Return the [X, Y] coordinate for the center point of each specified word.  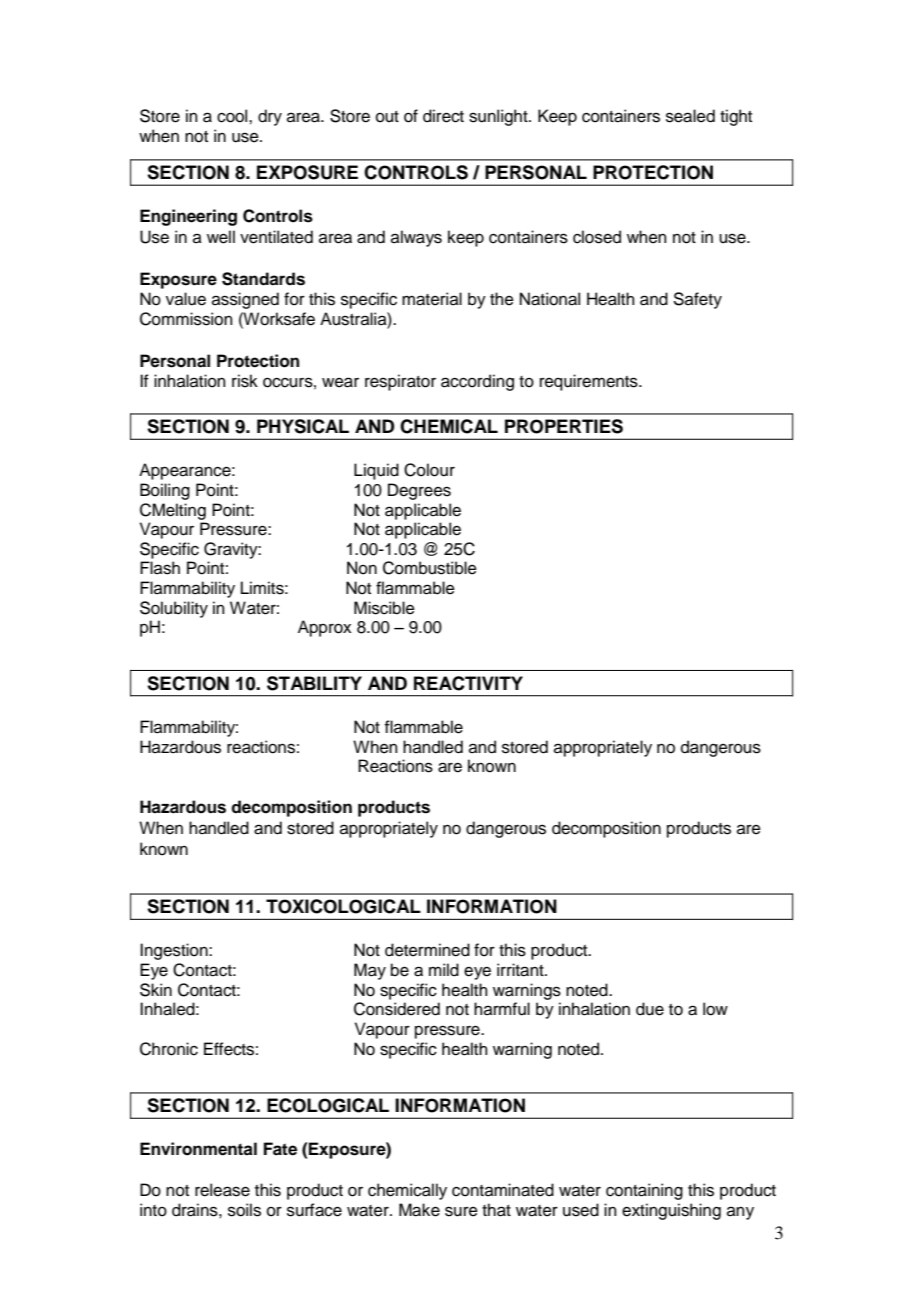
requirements [590, 382]
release [222, 1190]
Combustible [430, 568]
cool [233, 116]
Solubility [174, 609]
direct [443, 116]
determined [427, 950]
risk [245, 381]
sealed [690, 116]
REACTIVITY [468, 683]
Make [419, 1210]
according [477, 382]
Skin [156, 990]
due [650, 1009]
